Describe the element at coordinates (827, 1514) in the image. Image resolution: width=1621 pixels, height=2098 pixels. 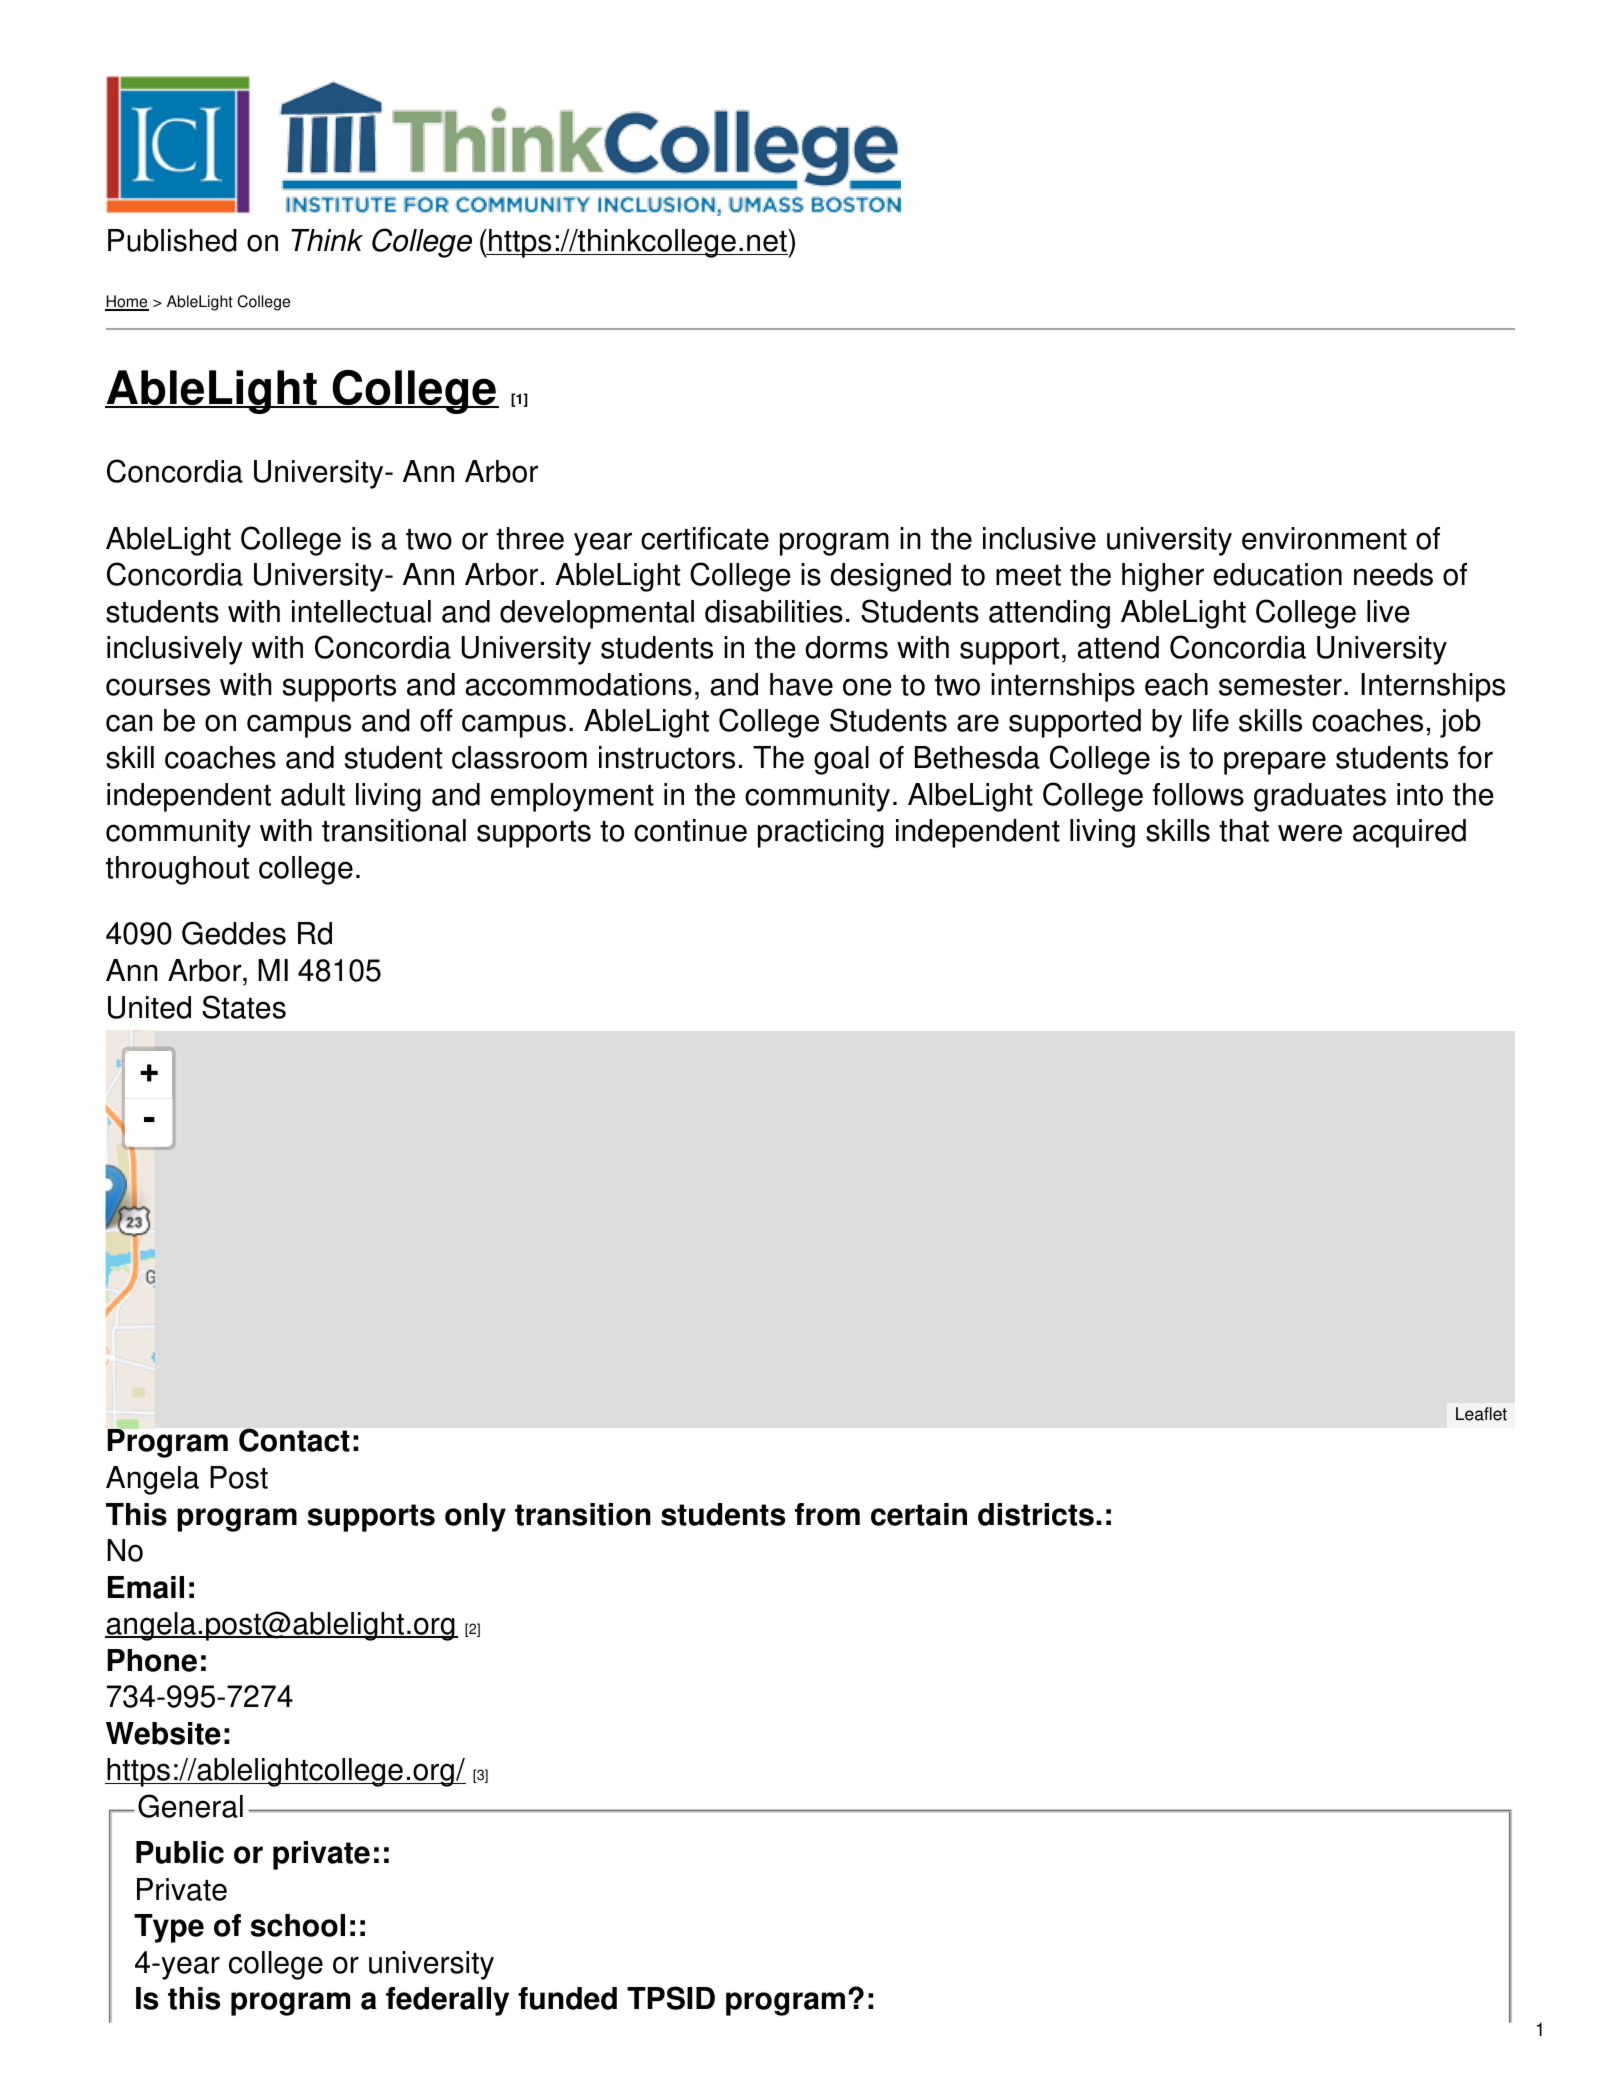
I see `from` at that location.
